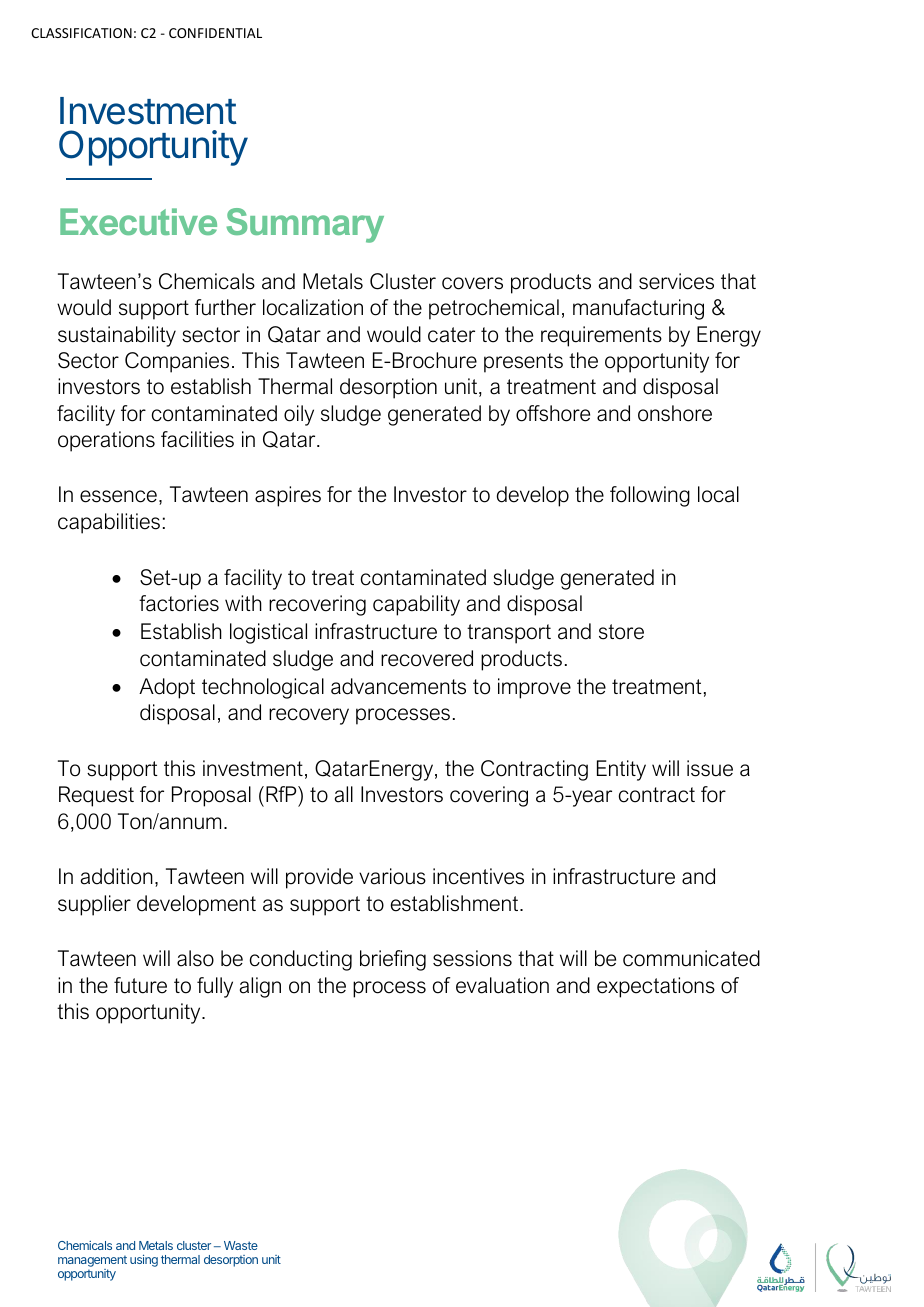 The image size is (924, 1307). What do you see at coordinates (241, 1245) in the screenshot?
I see `Waste` at bounding box center [241, 1245].
